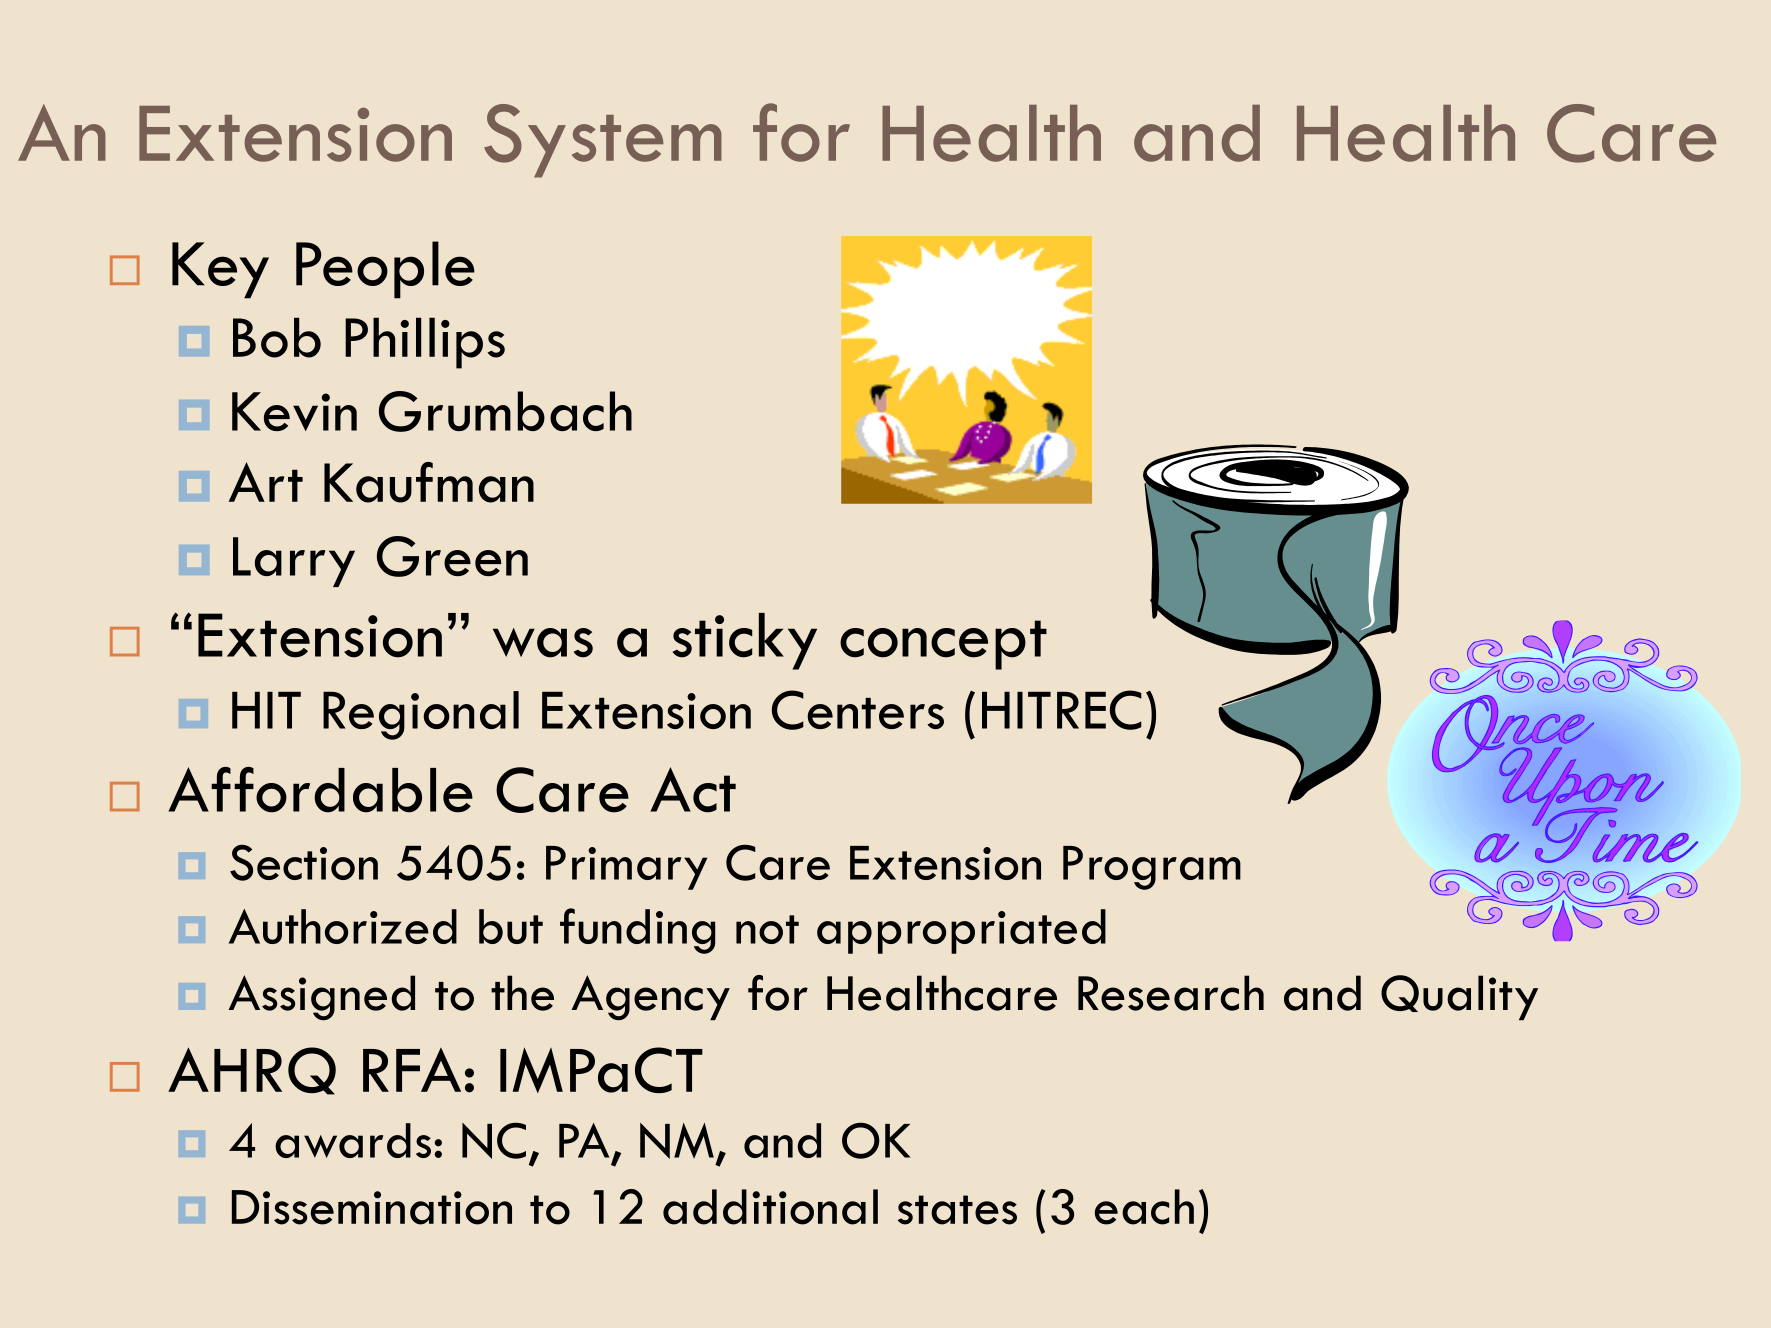  I want to click on Phillips, so click(425, 343).
